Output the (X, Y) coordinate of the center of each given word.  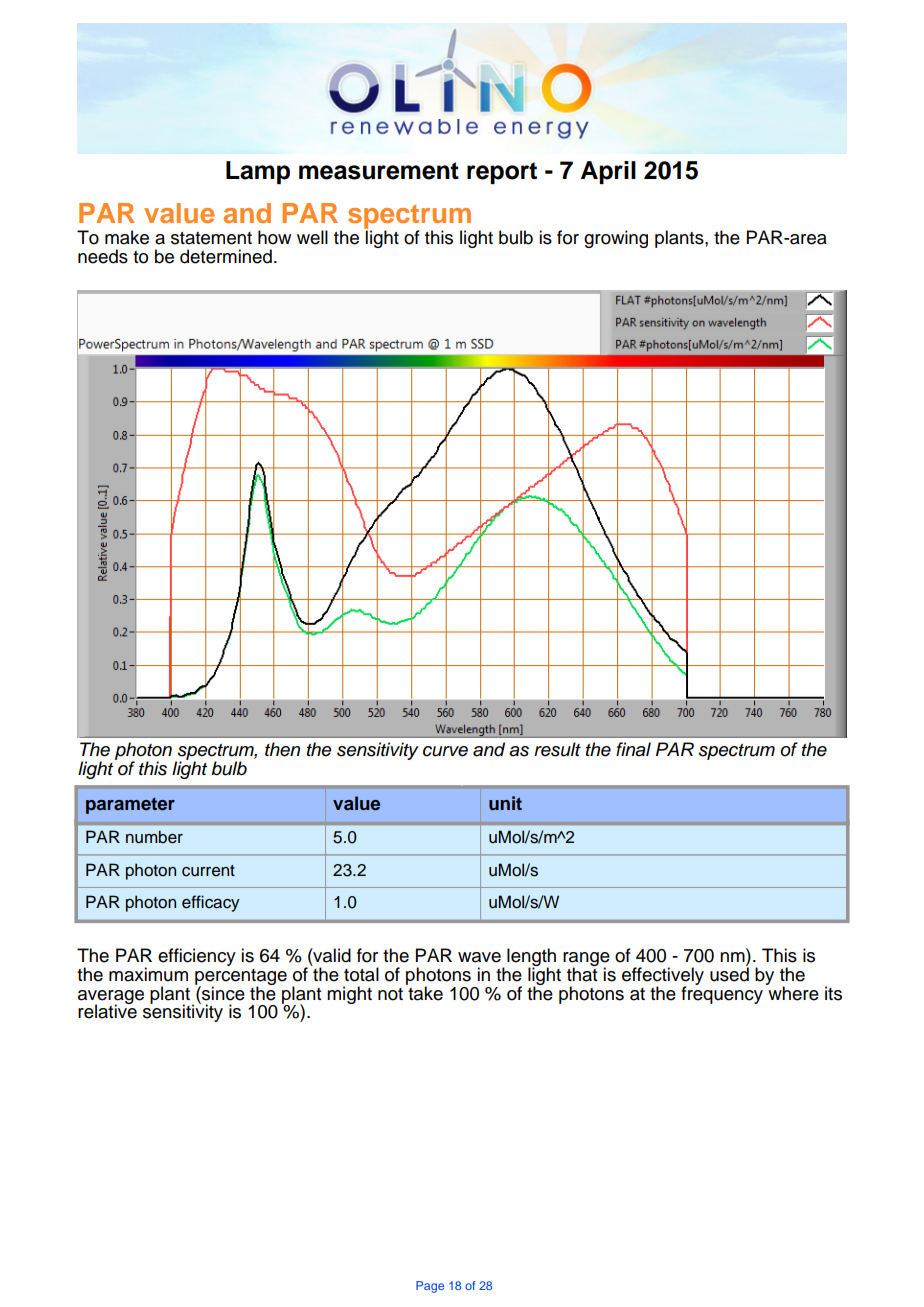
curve (445, 751)
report (502, 173)
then (282, 749)
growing (616, 239)
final (633, 749)
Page (430, 1287)
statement (211, 238)
